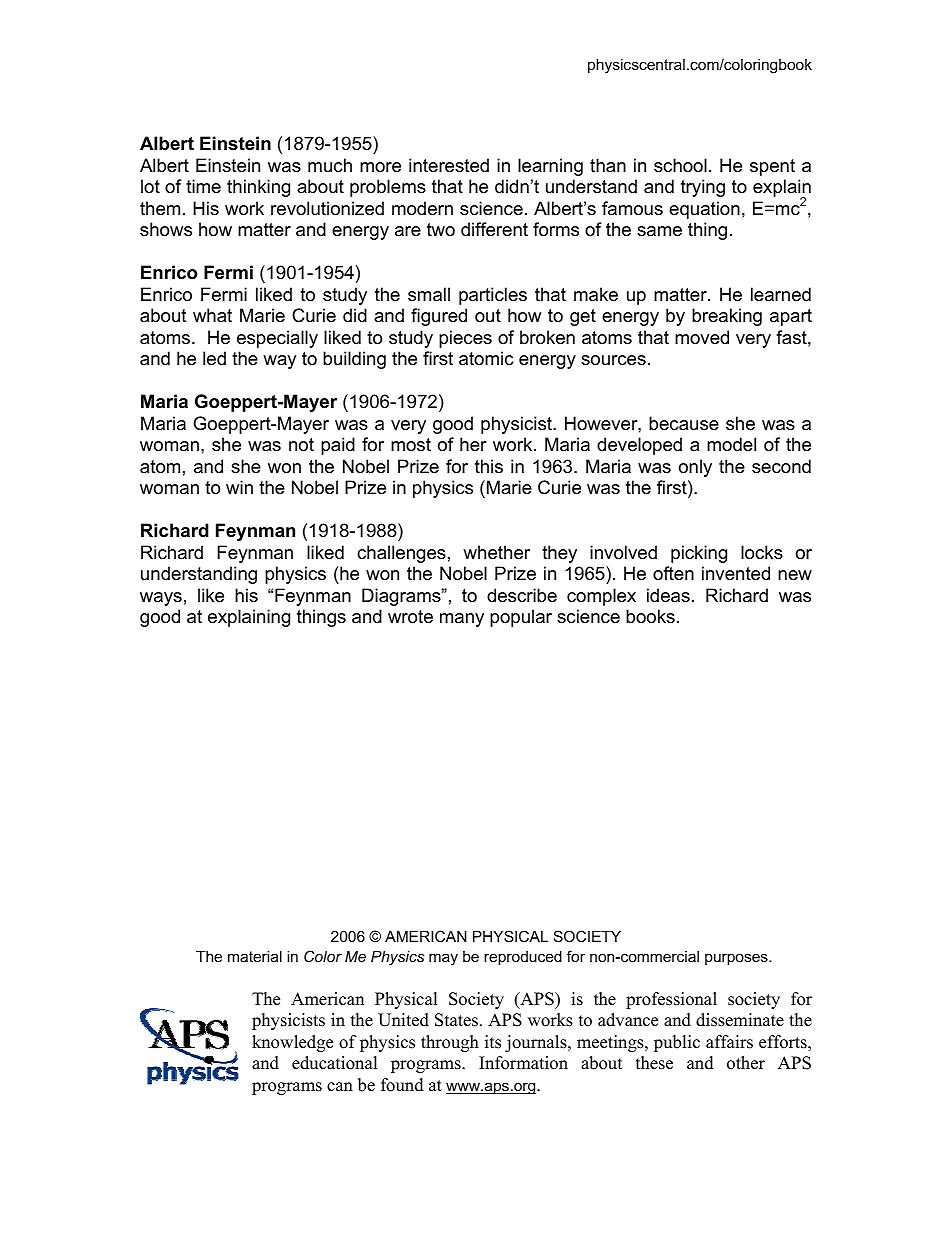 This document has width=952, height=1233. What do you see at coordinates (703, 188) in the document?
I see `trying` at bounding box center [703, 188].
